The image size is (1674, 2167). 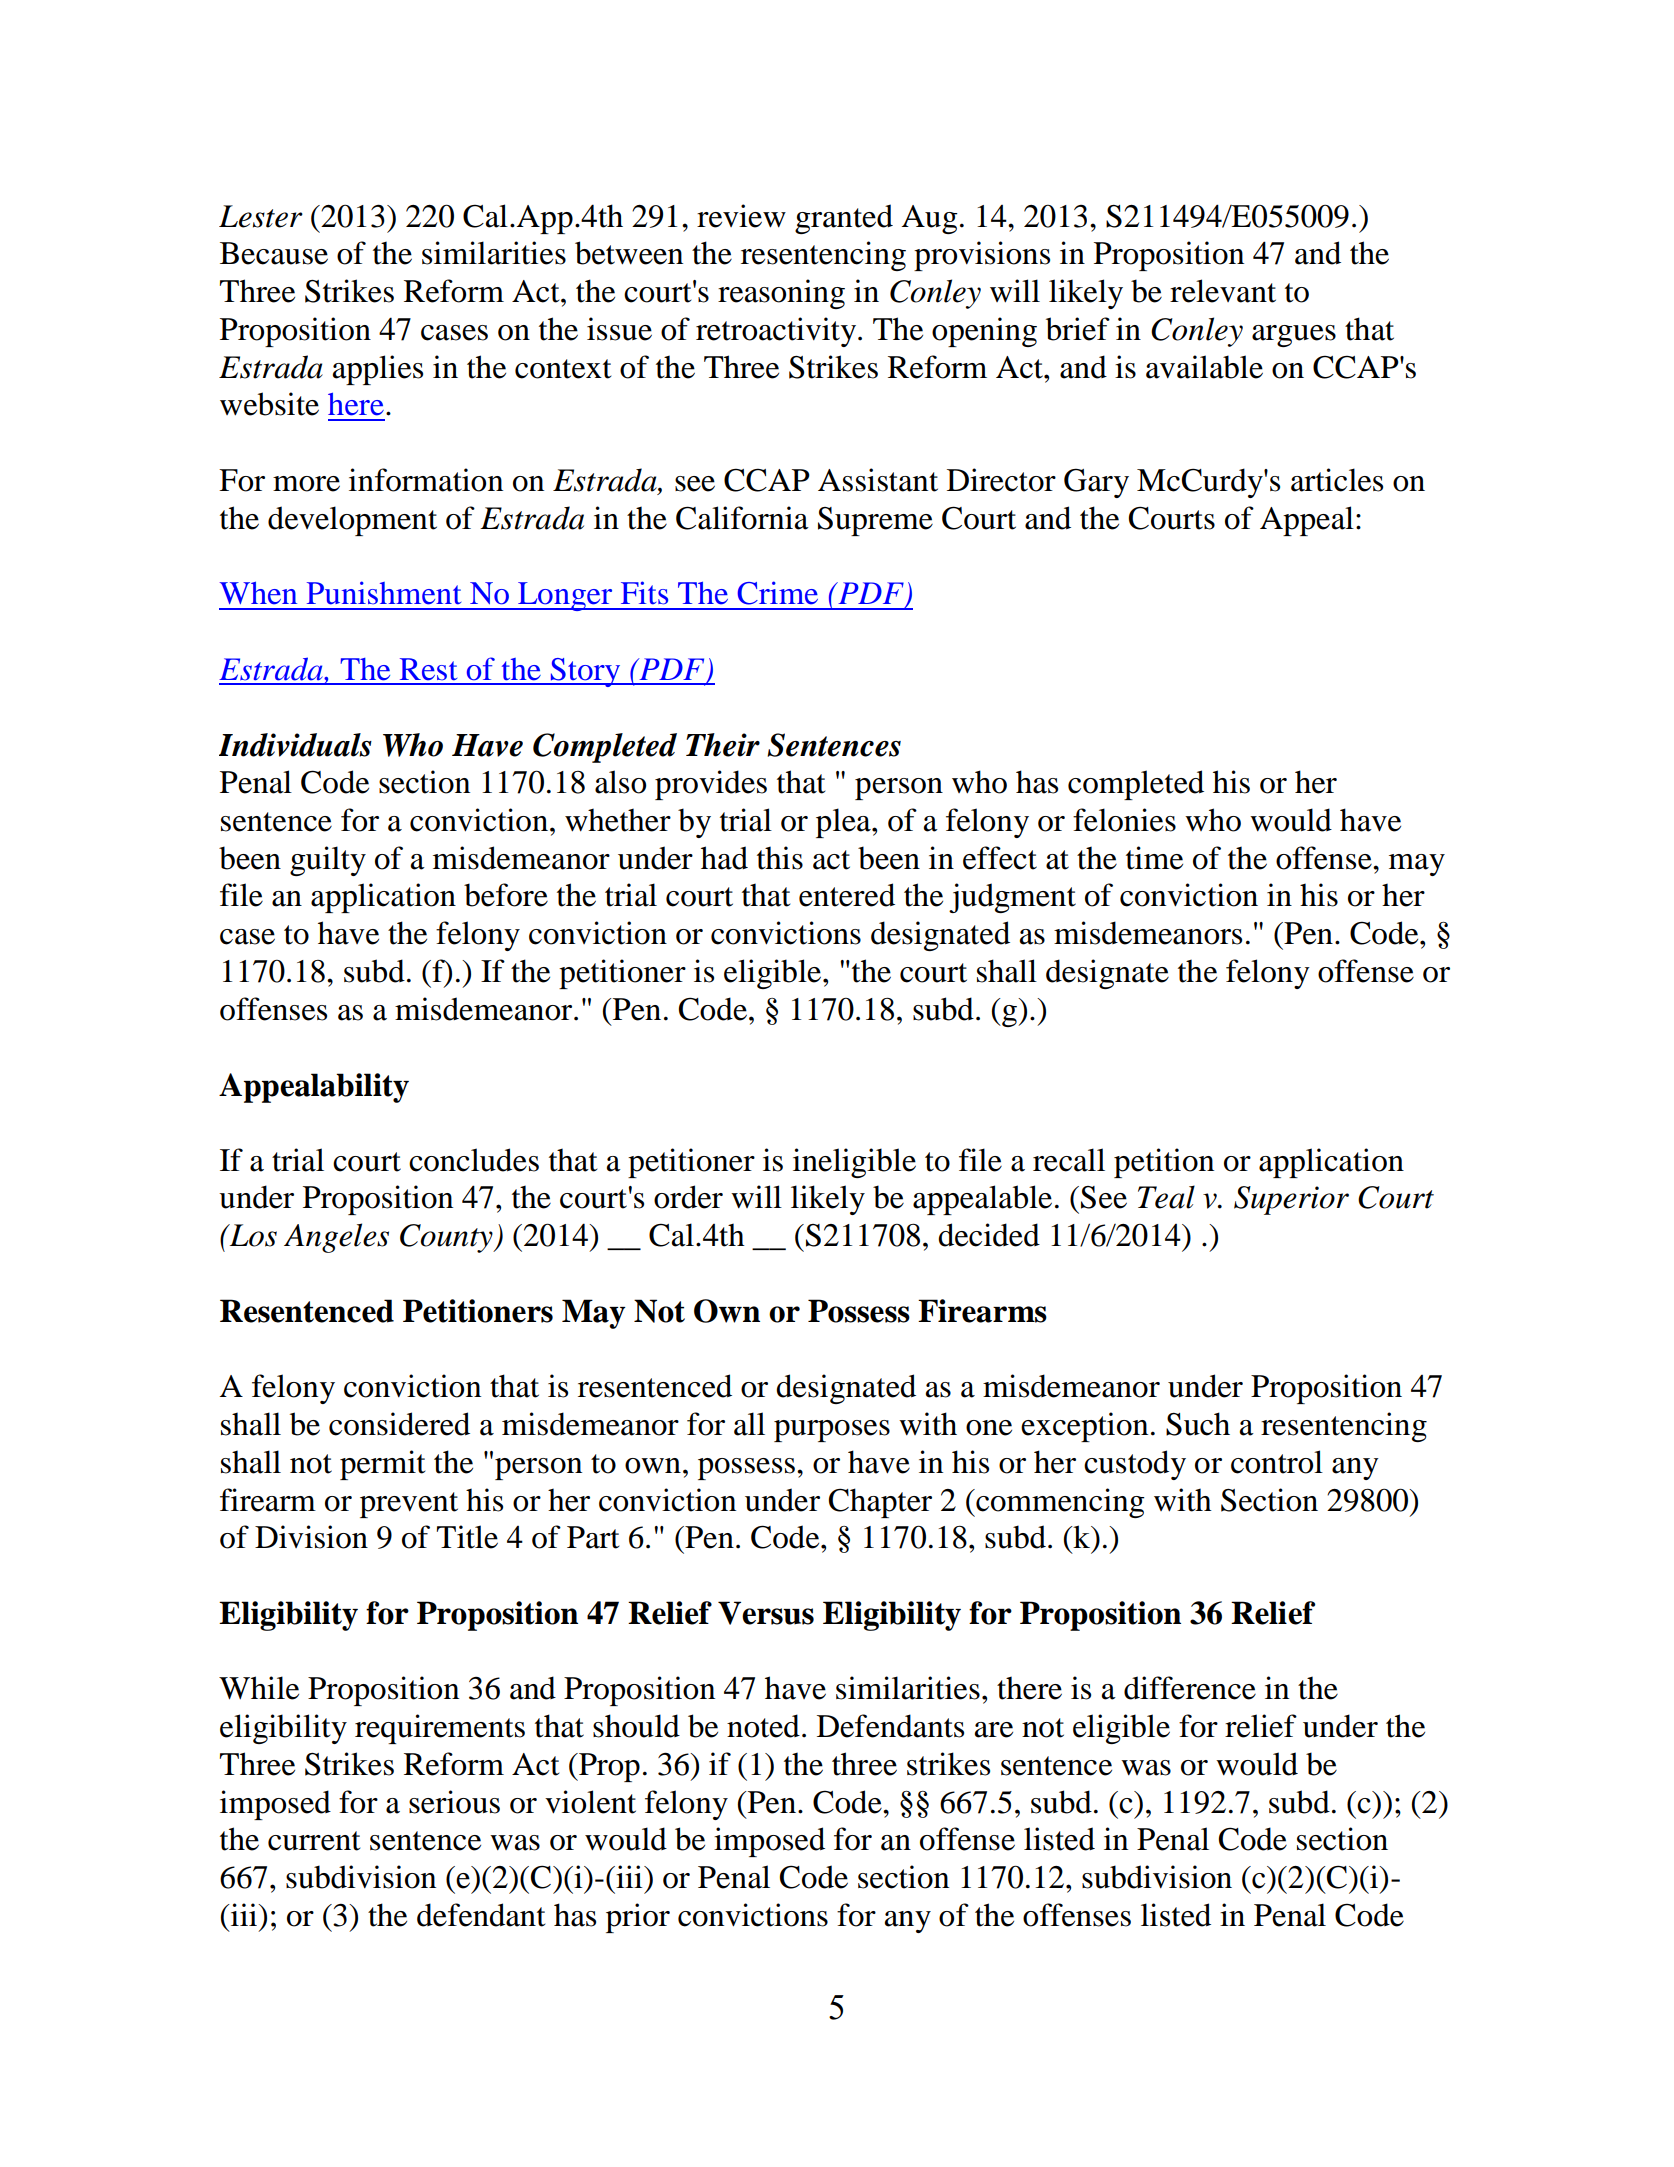 What do you see at coordinates (781, 294) in the screenshot?
I see `reasoning` at bounding box center [781, 294].
